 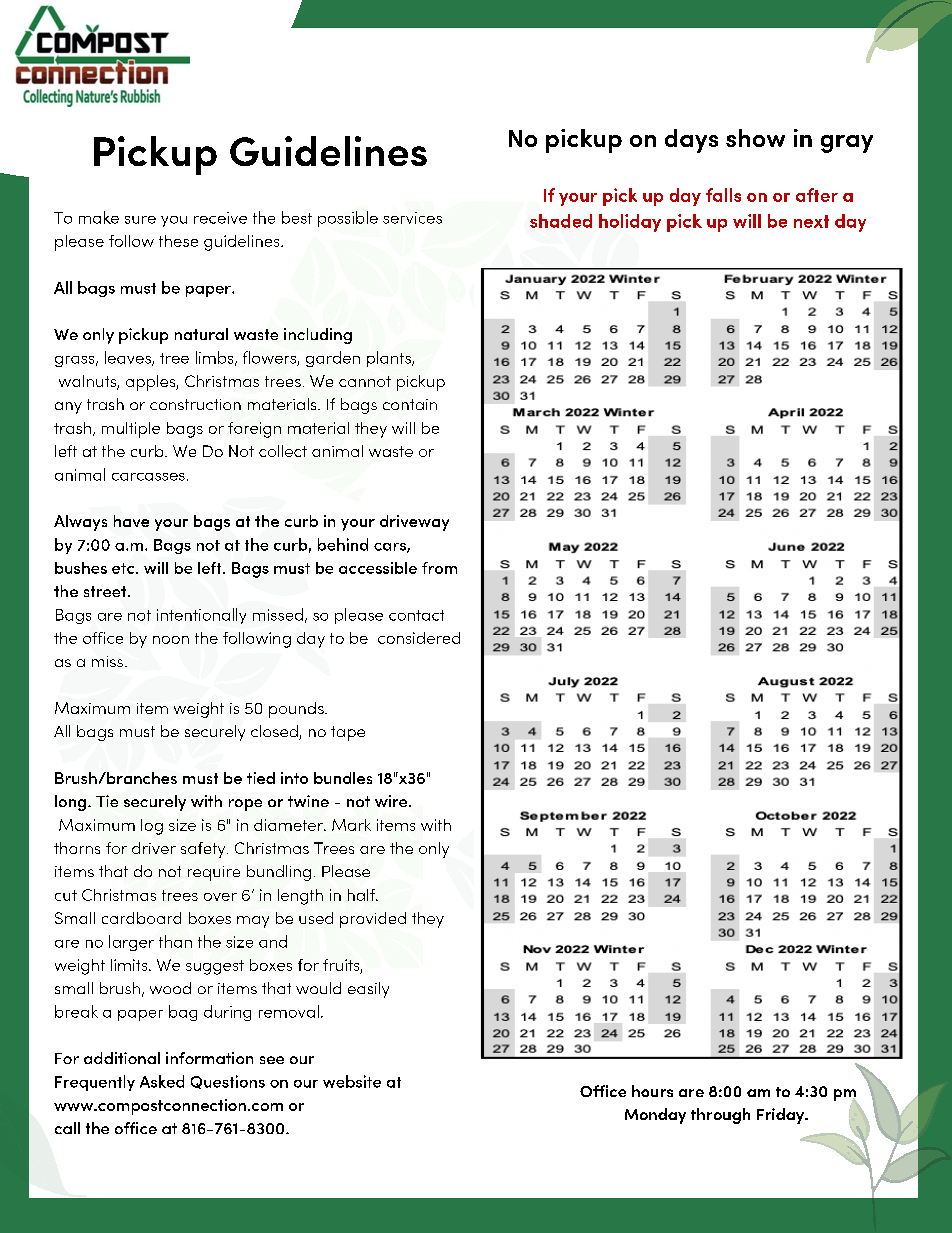 What do you see at coordinates (419, 638) in the screenshot?
I see `considered` at bounding box center [419, 638].
